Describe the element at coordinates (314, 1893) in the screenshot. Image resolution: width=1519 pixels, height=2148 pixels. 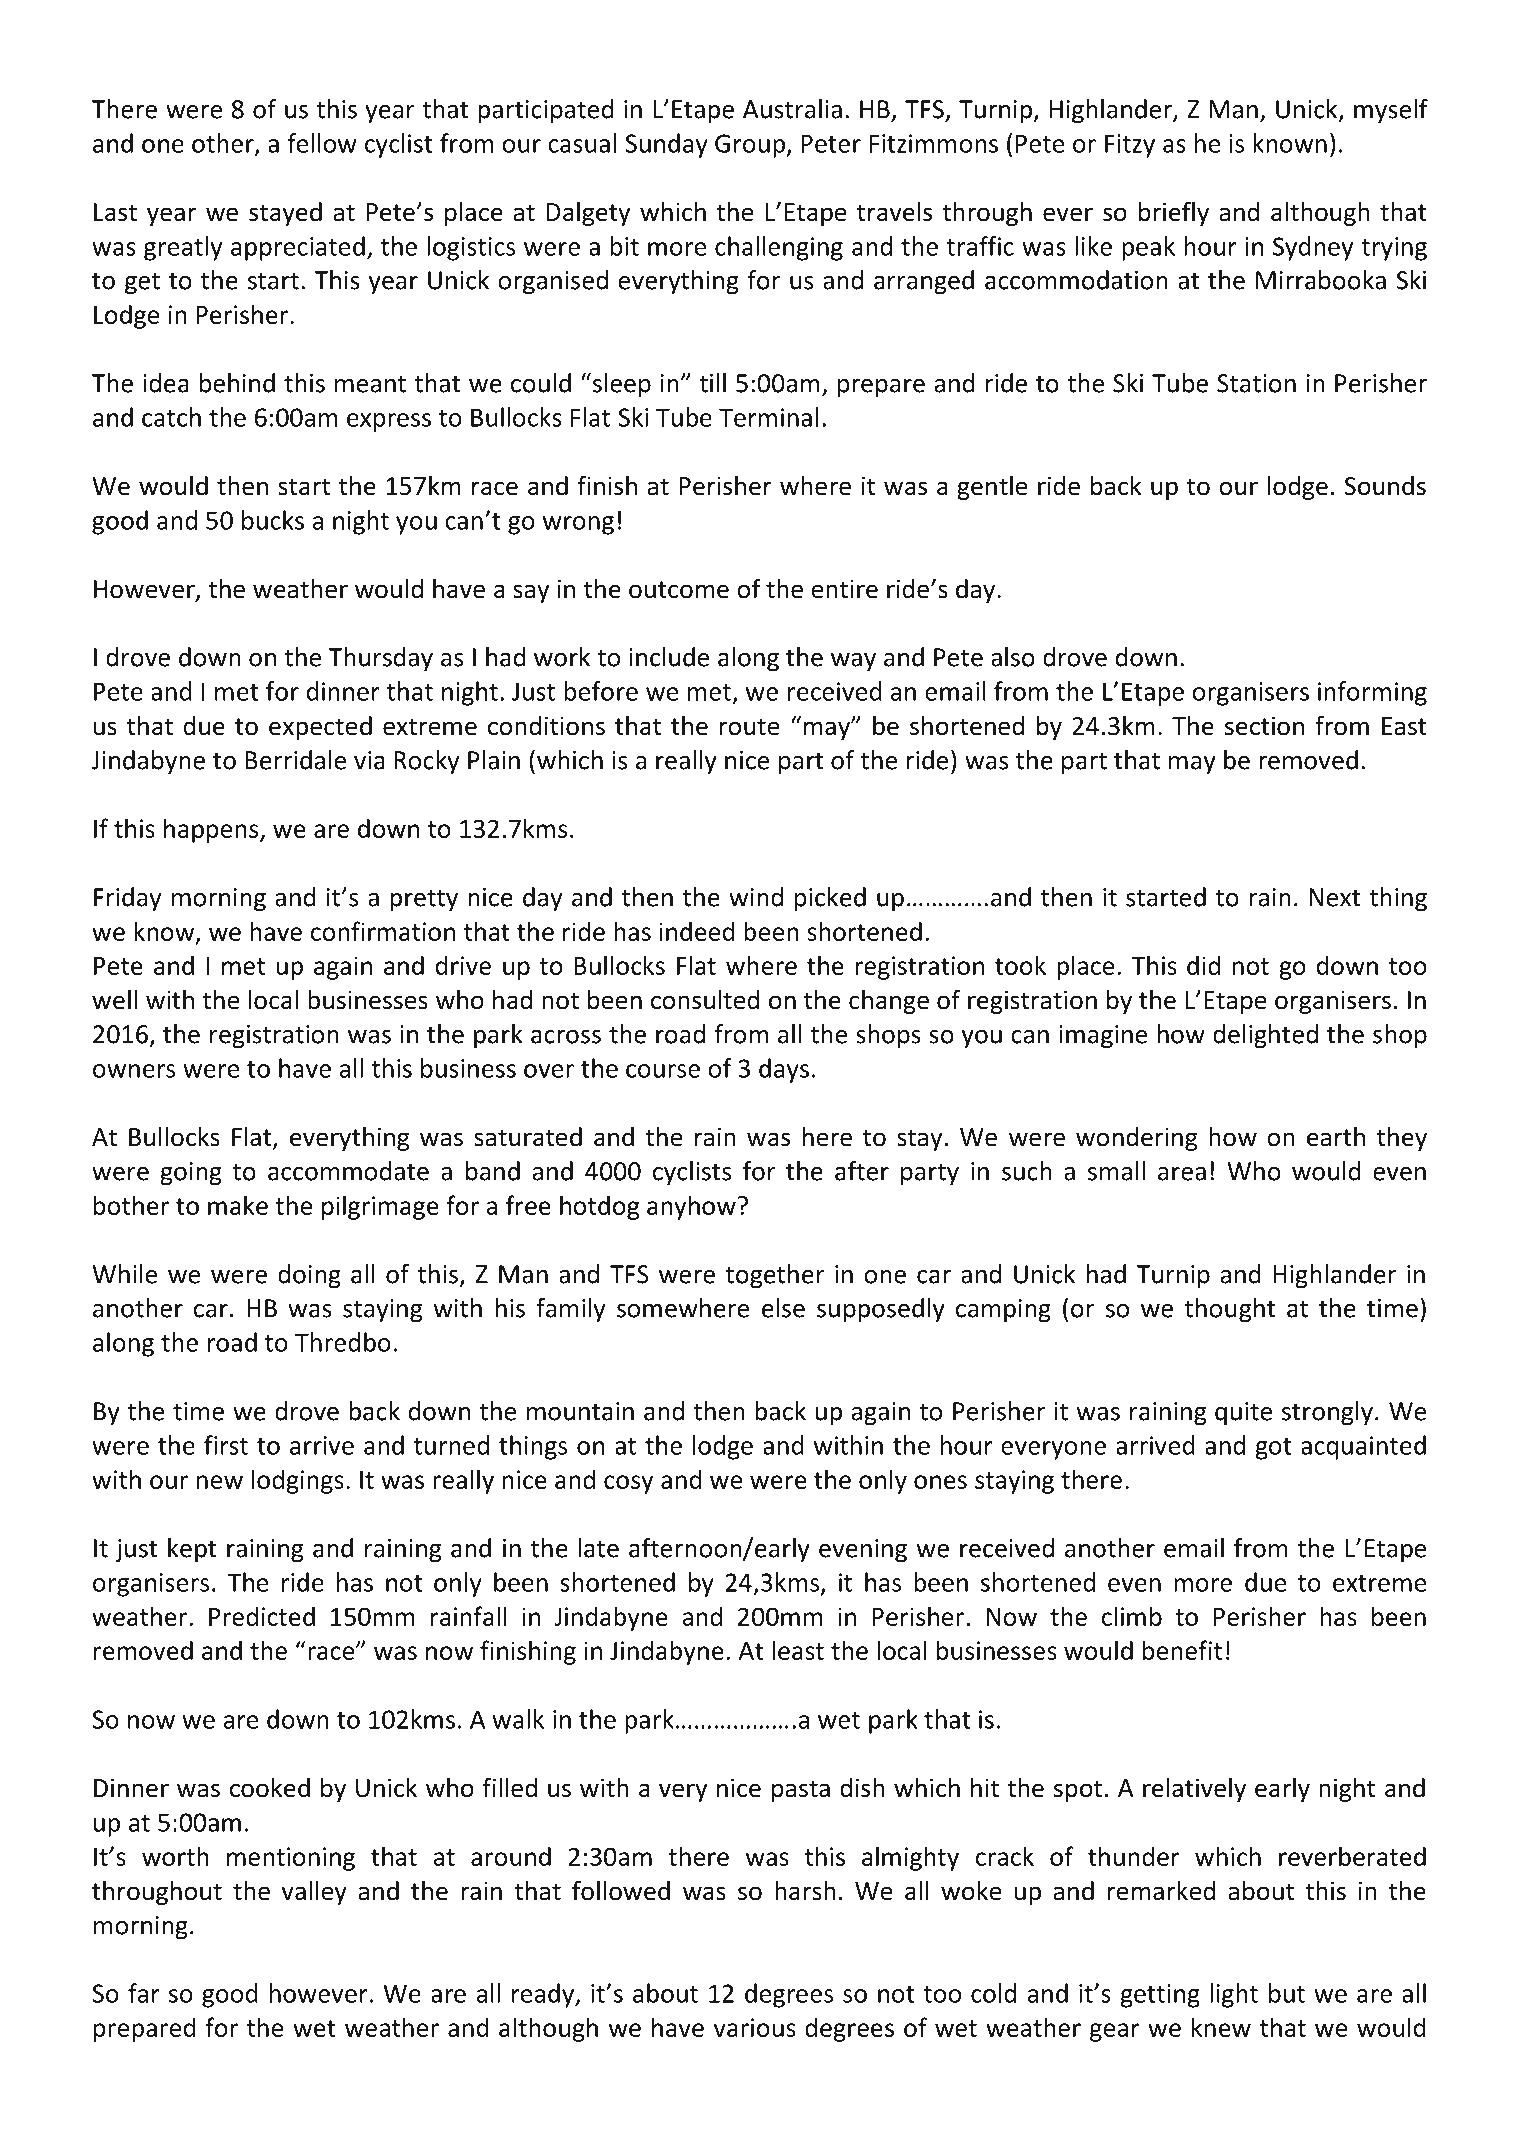
I see `valley` at that location.
